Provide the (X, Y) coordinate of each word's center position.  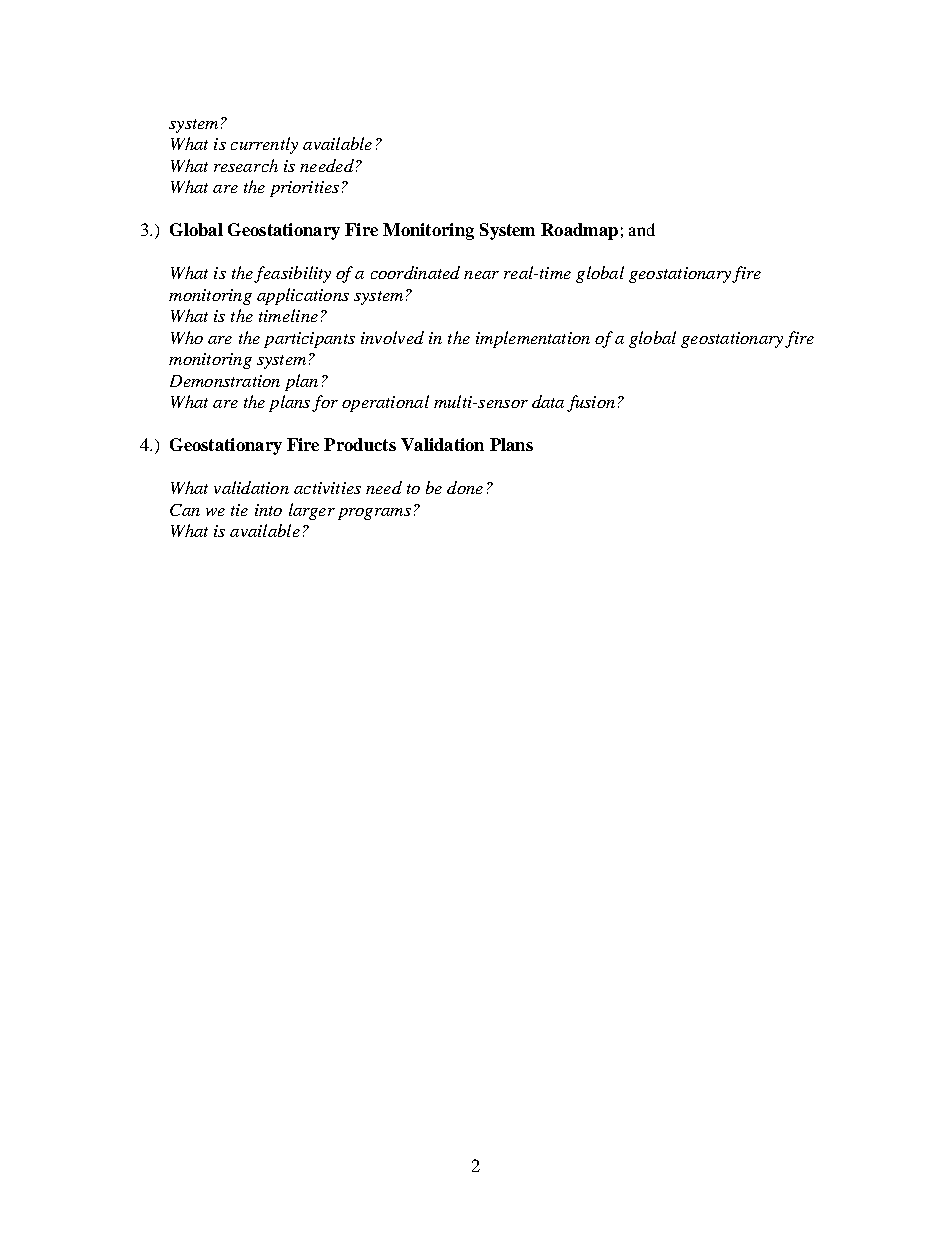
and (642, 229)
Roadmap (579, 231)
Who (187, 337)
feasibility (292, 274)
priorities (304, 189)
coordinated (415, 272)
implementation (533, 339)
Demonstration (225, 381)
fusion (591, 403)
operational (385, 403)
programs (374, 514)
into (268, 510)
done (465, 487)
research (246, 165)
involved (392, 337)
